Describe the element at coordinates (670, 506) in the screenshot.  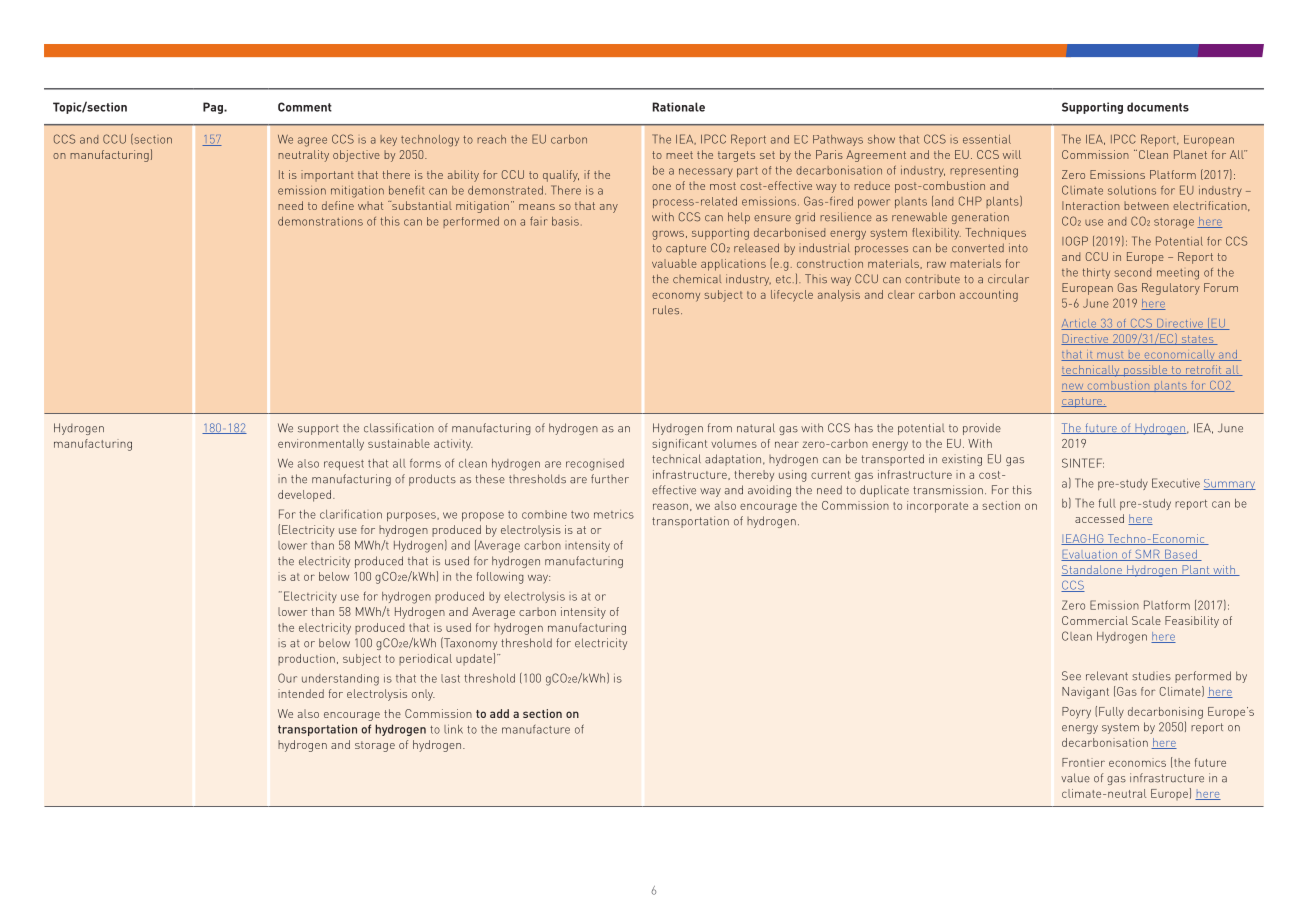
I see `reason` at that location.
